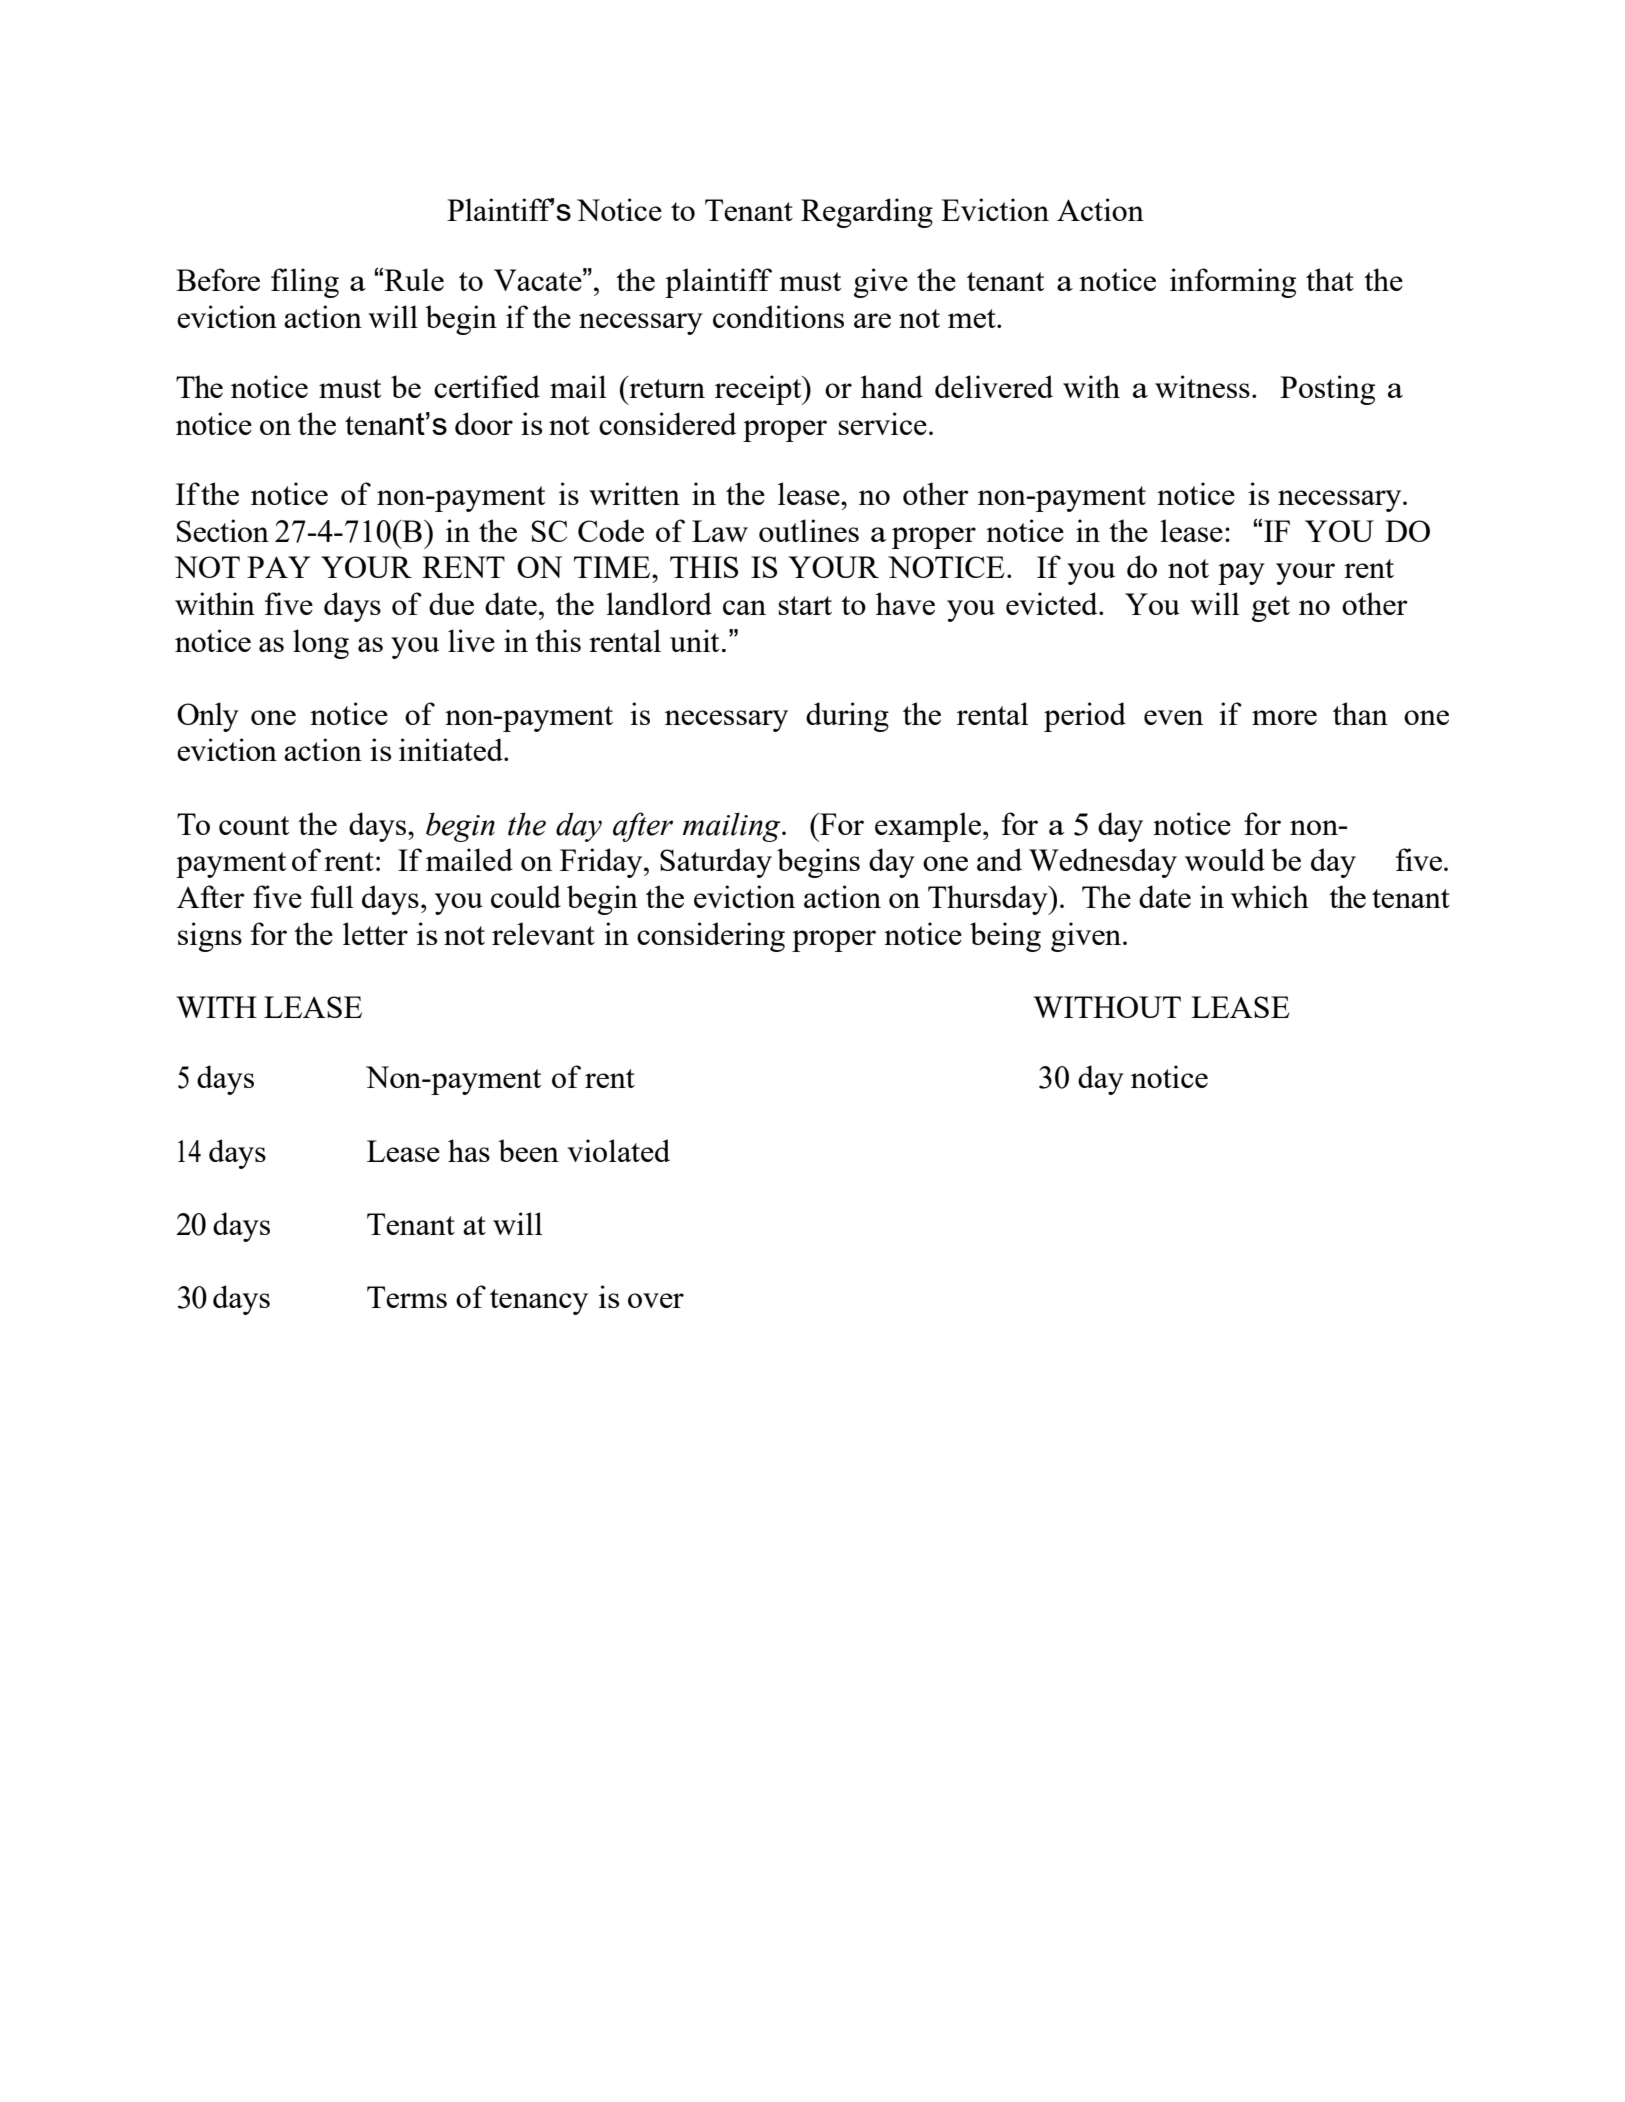 The image size is (1625, 2102). Describe the element at coordinates (805, 605) in the screenshot. I see `start` at that location.
